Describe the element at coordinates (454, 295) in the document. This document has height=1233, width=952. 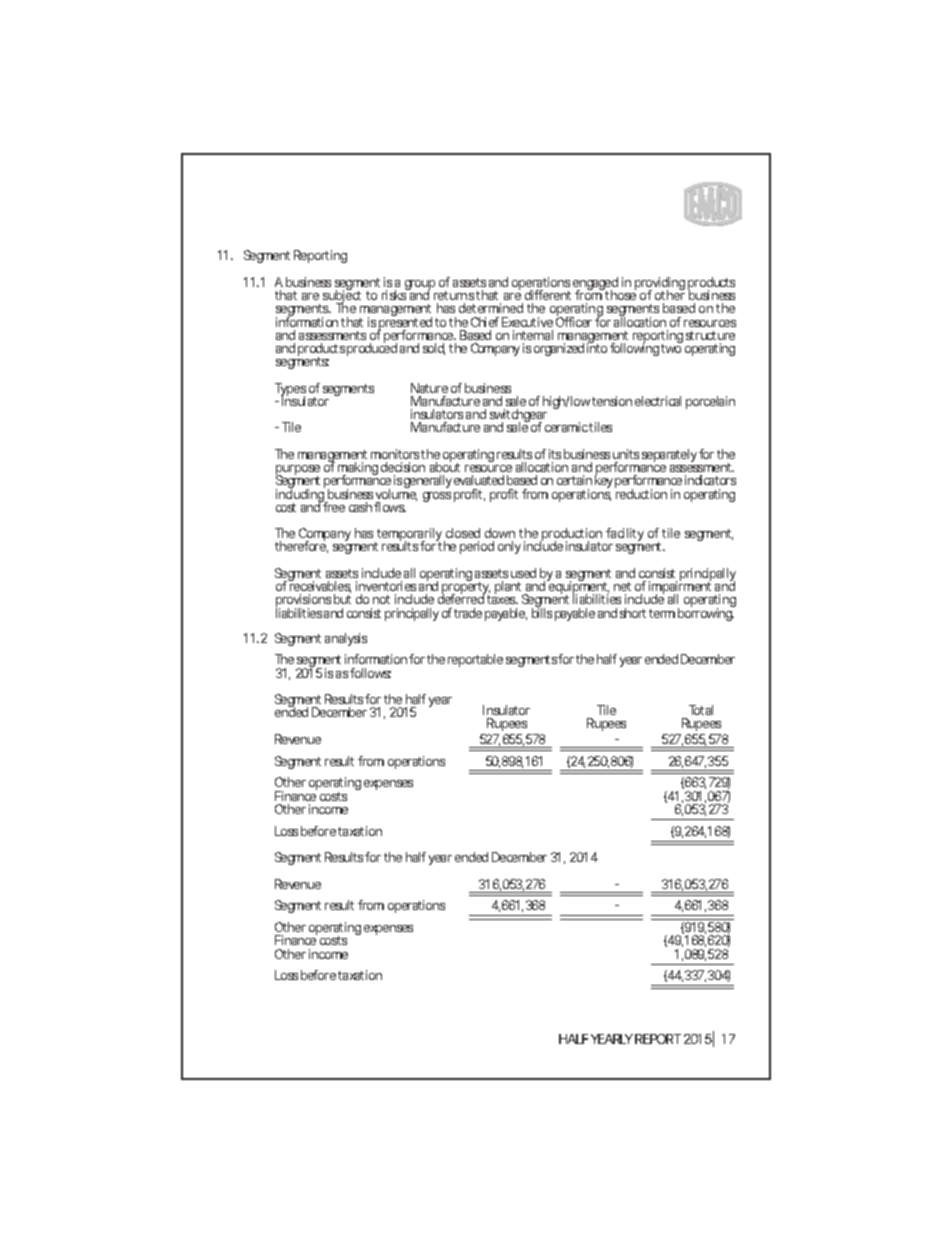
I see `returns` at that location.
